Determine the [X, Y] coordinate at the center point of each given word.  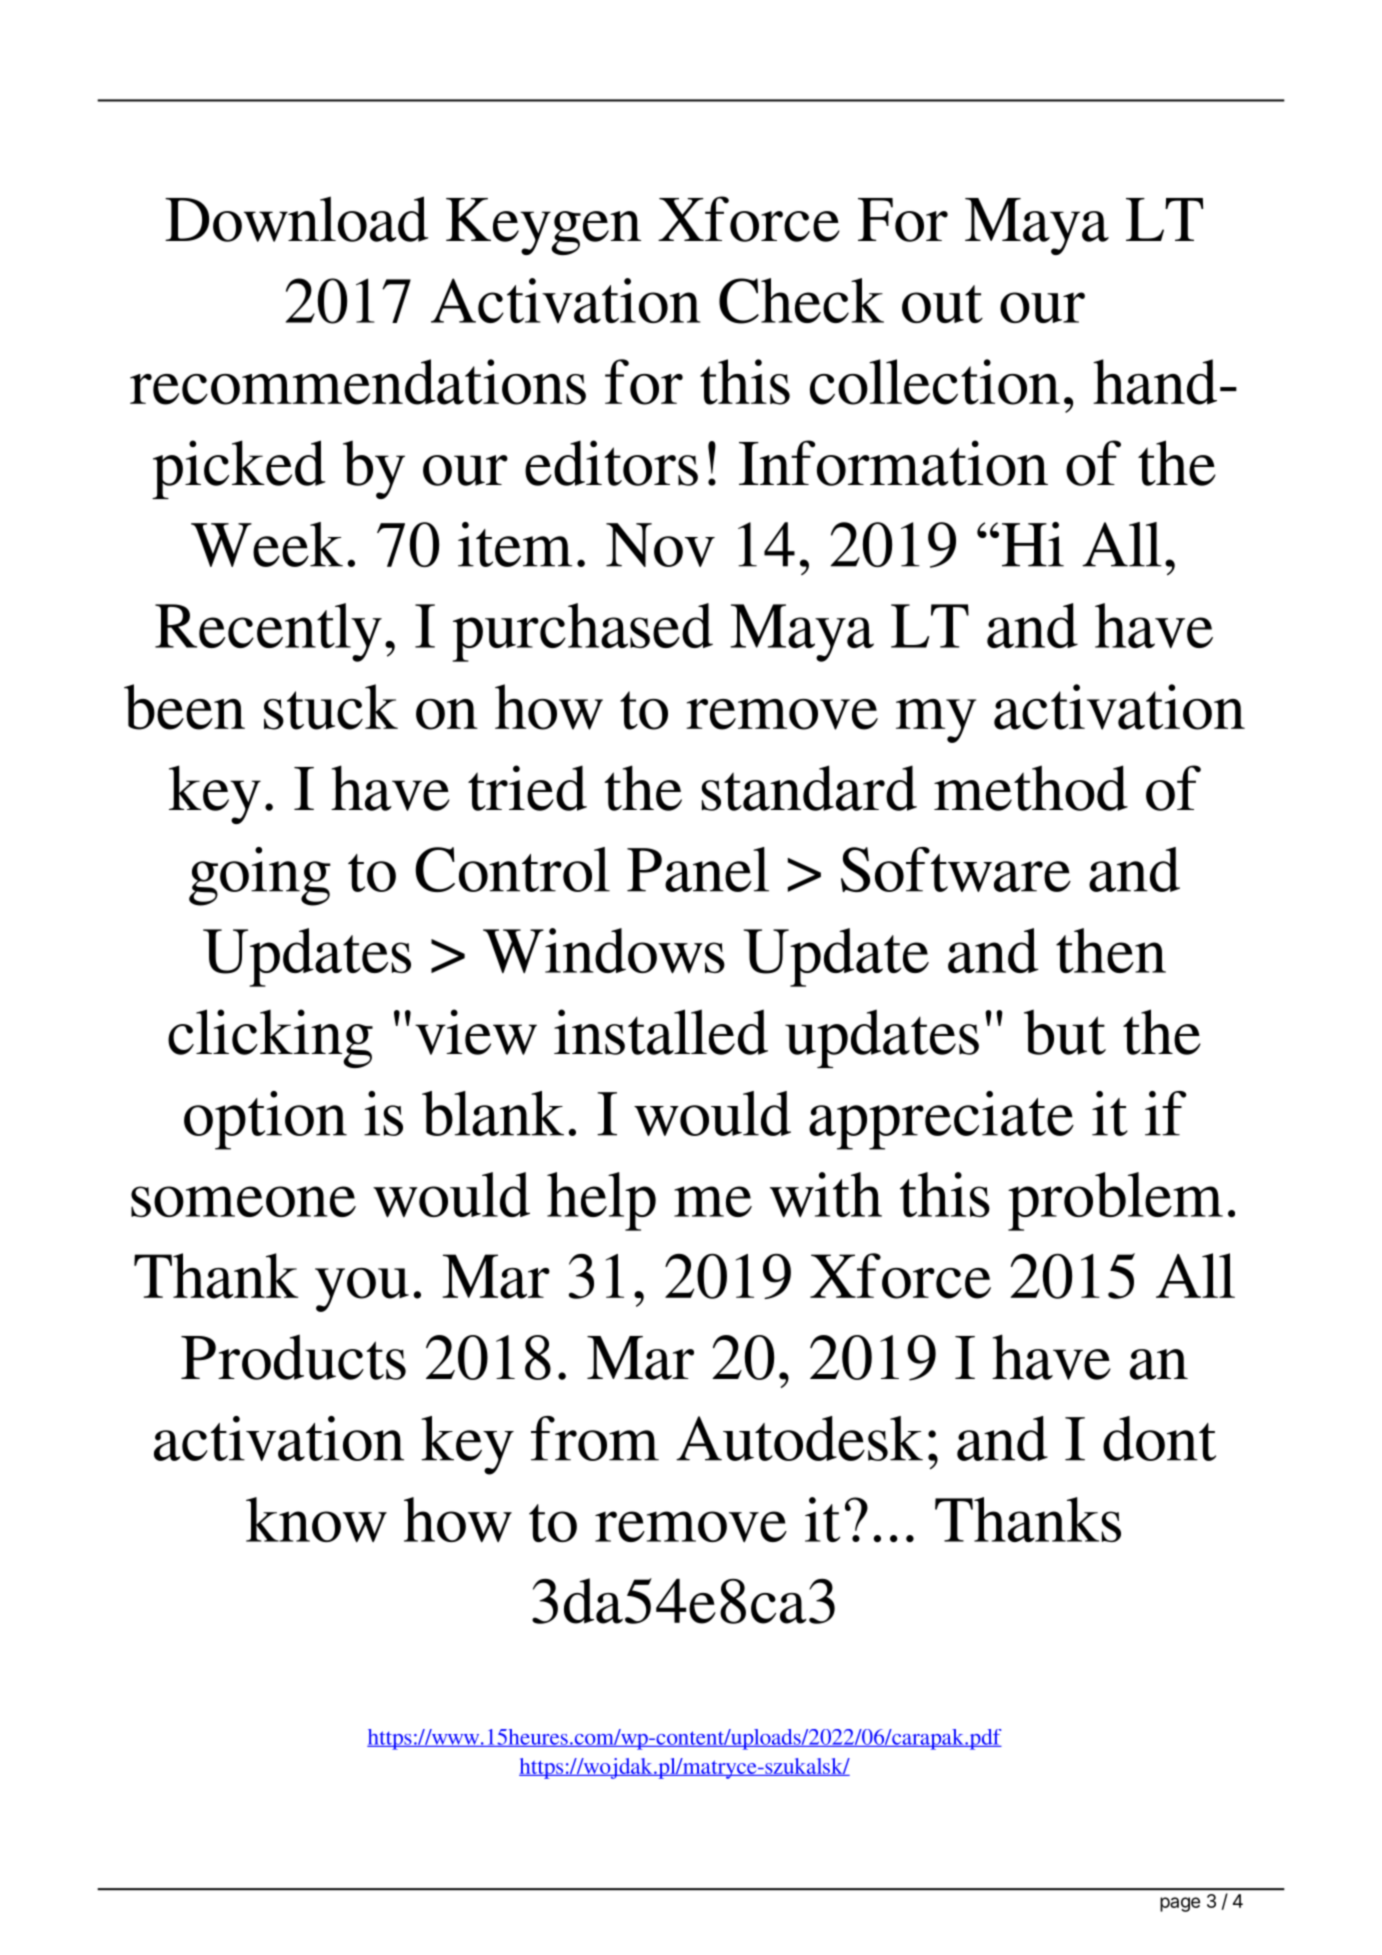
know [316, 1520]
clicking [270, 1038]
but [1065, 1032]
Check [801, 301]
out [942, 304]
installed [661, 1032]
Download [297, 219]
